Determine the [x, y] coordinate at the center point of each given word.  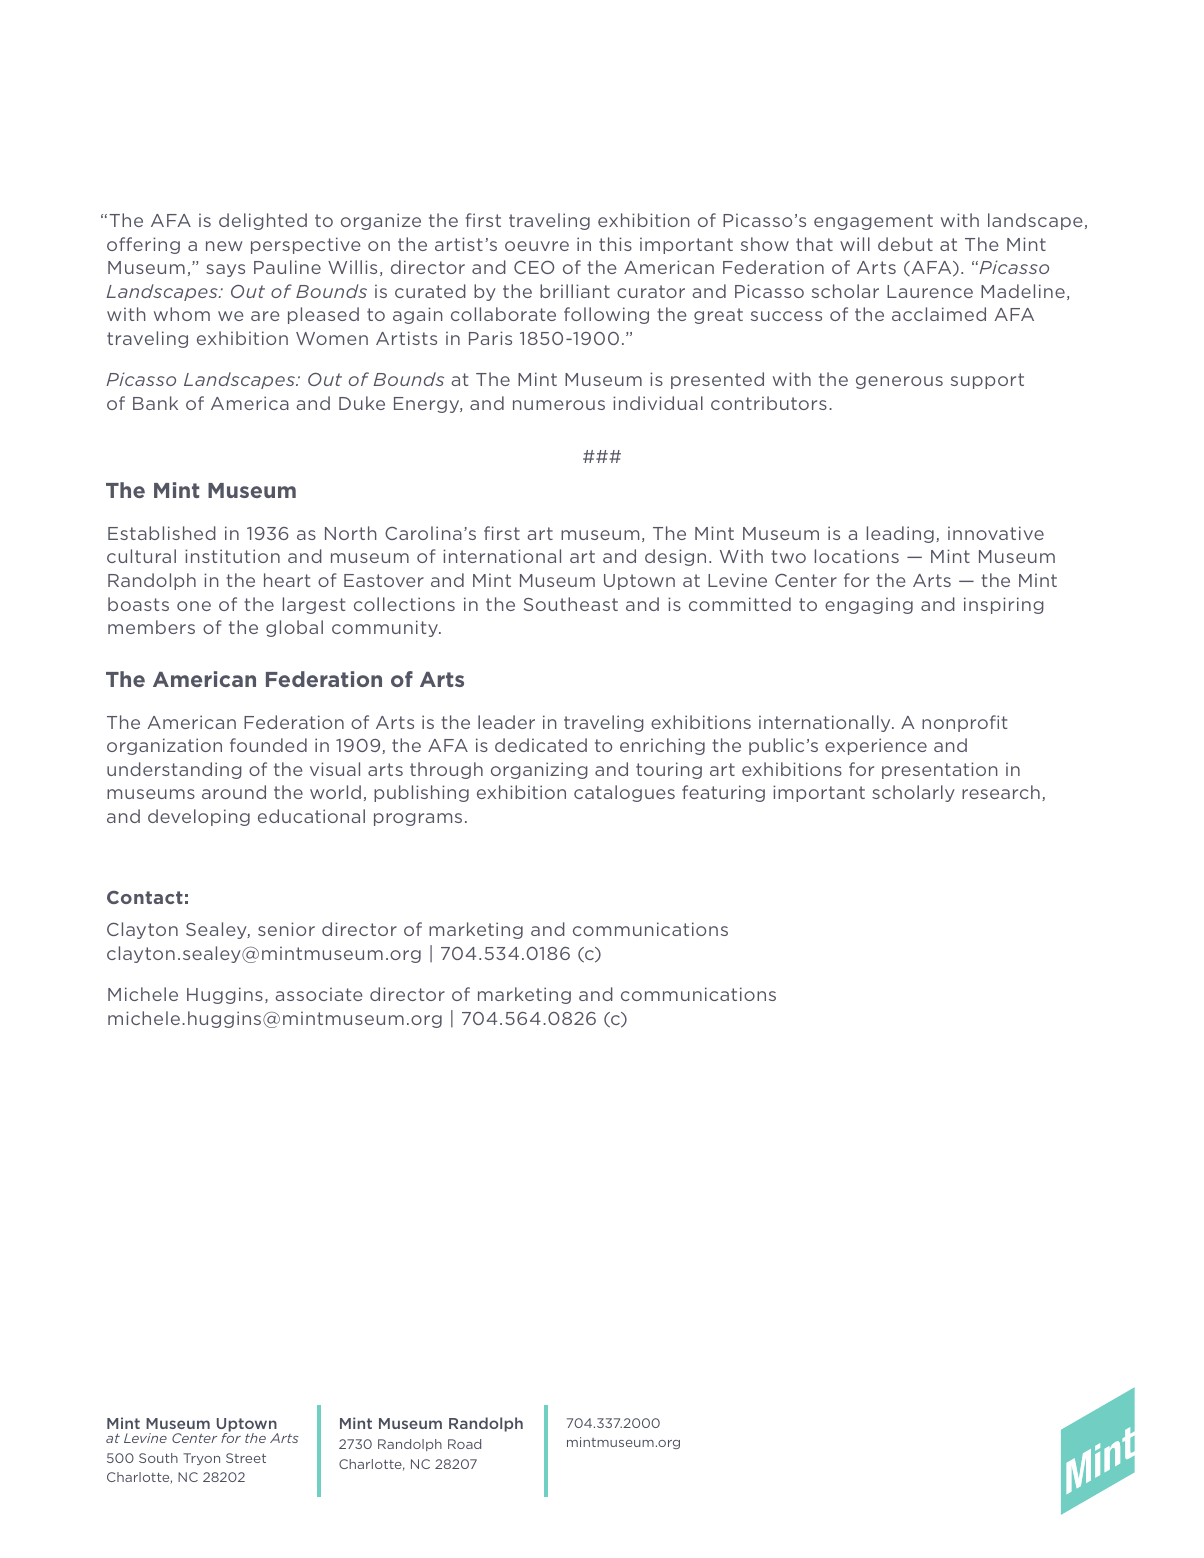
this [615, 244]
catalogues [624, 793]
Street [246, 1458]
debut [905, 244]
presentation [940, 770]
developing [199, 817]
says [225, 270]
